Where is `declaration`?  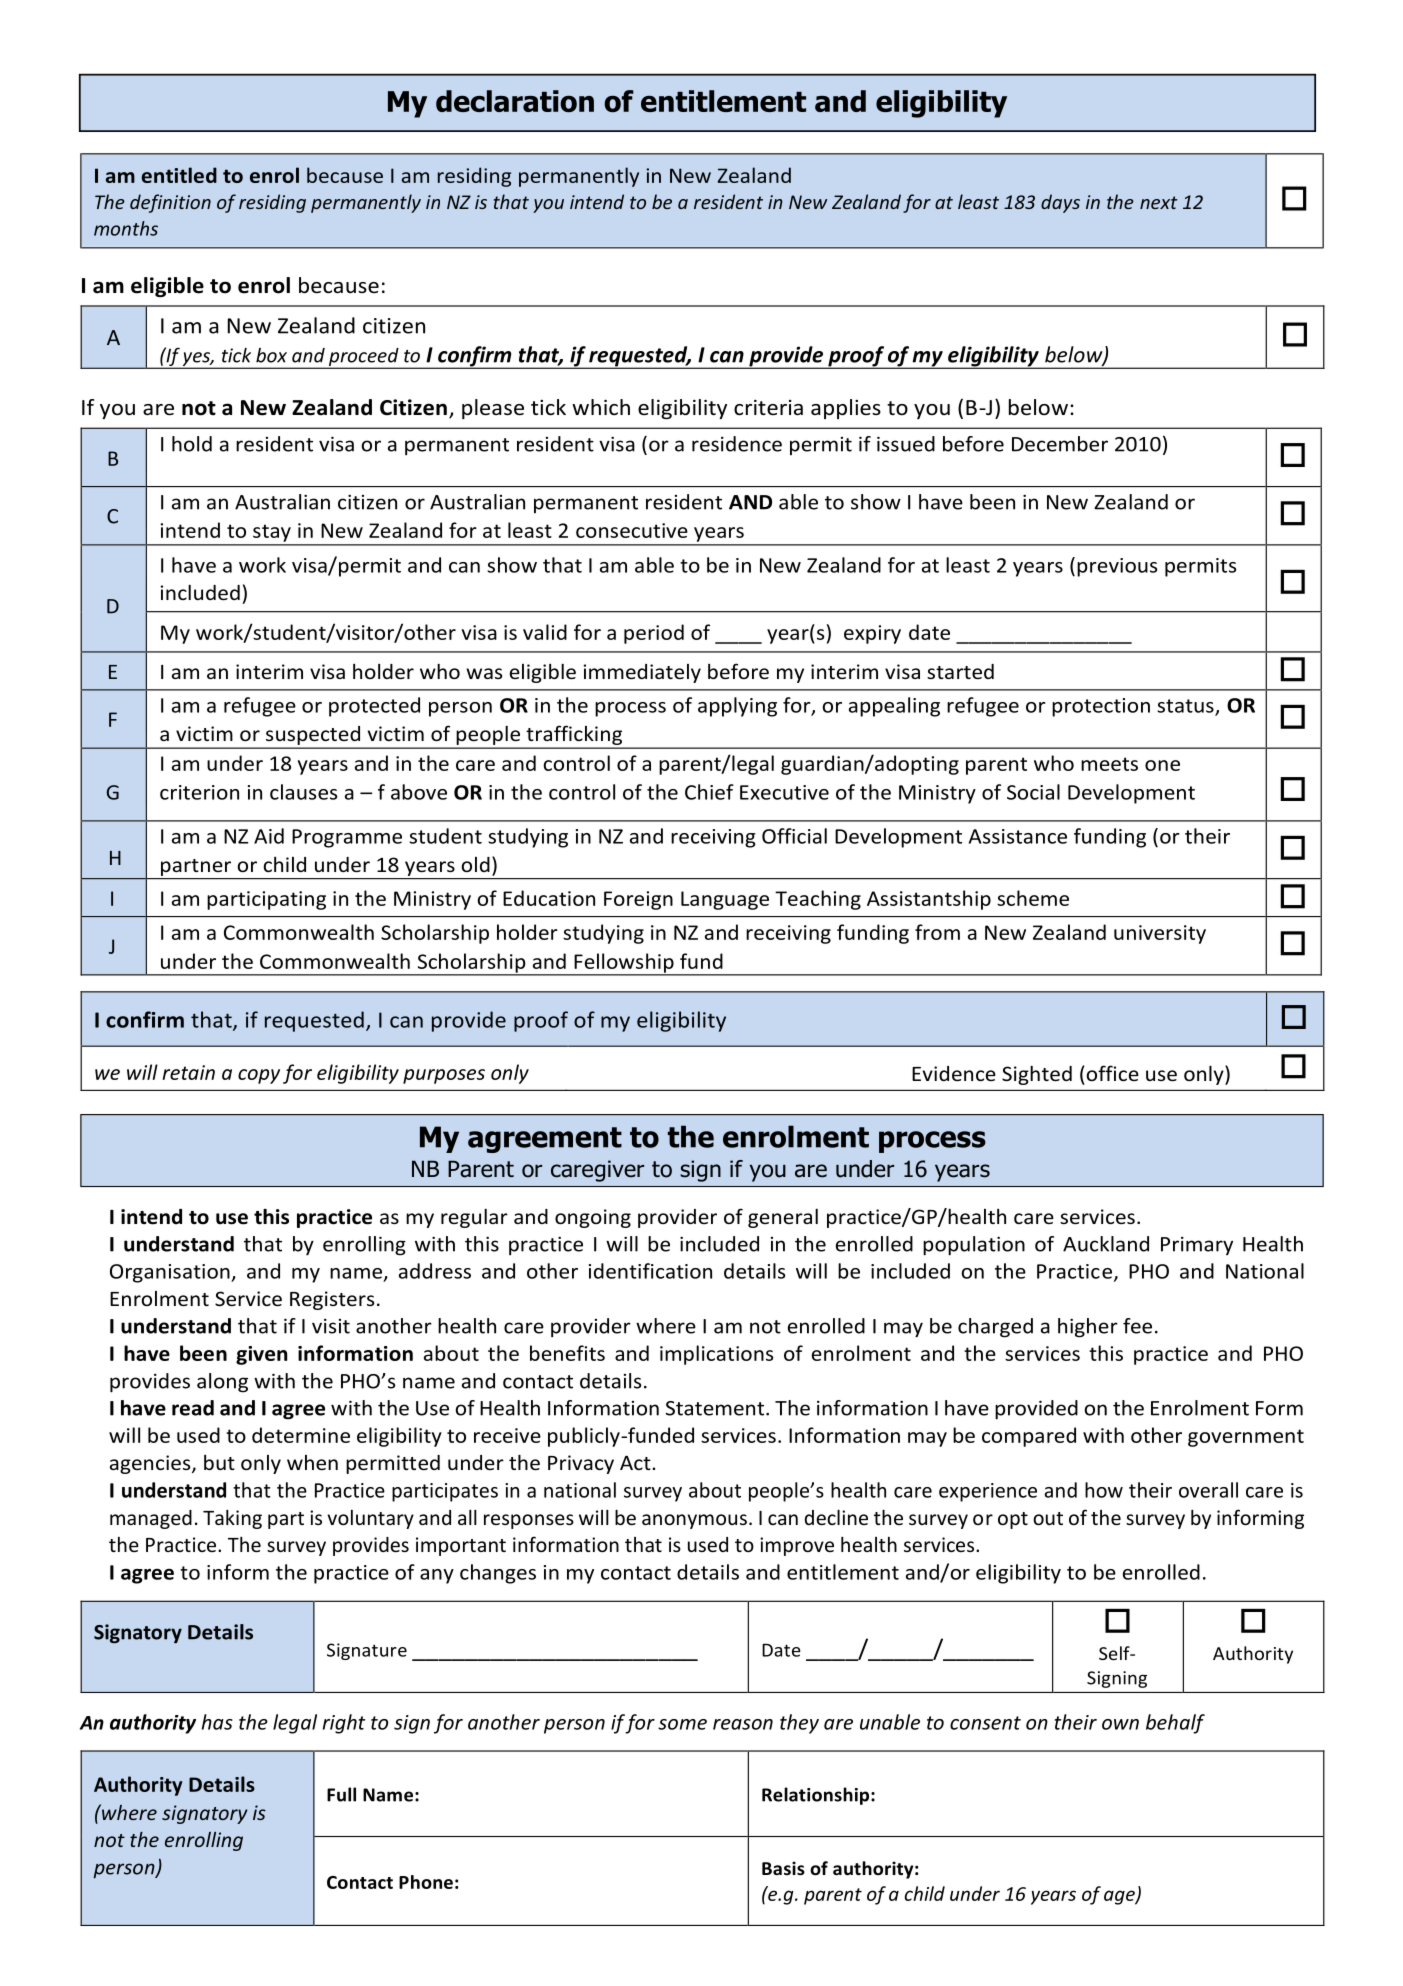
declaration is located at coordinates (515, 101).
